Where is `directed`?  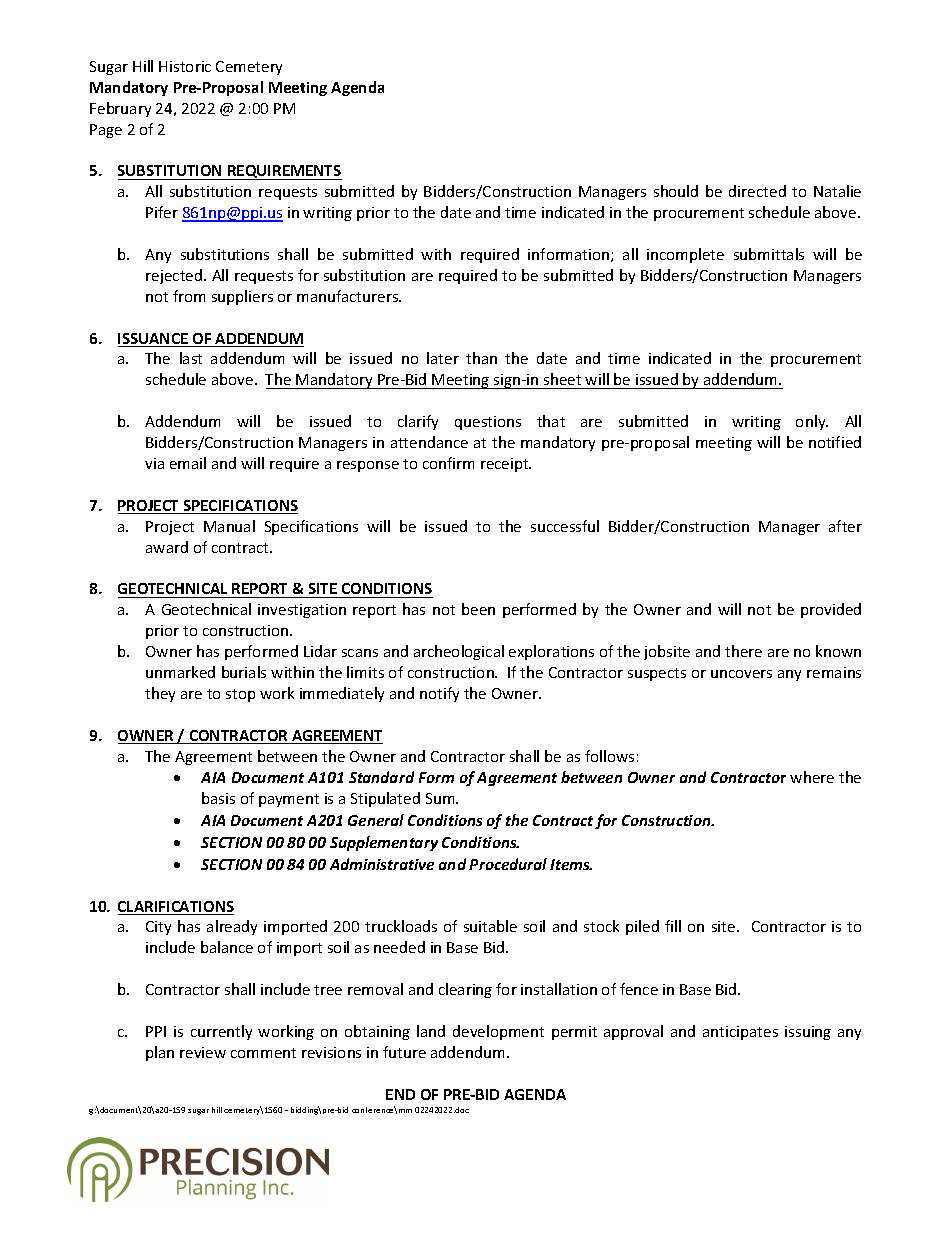
directed is located at coordinates (757, 191).
